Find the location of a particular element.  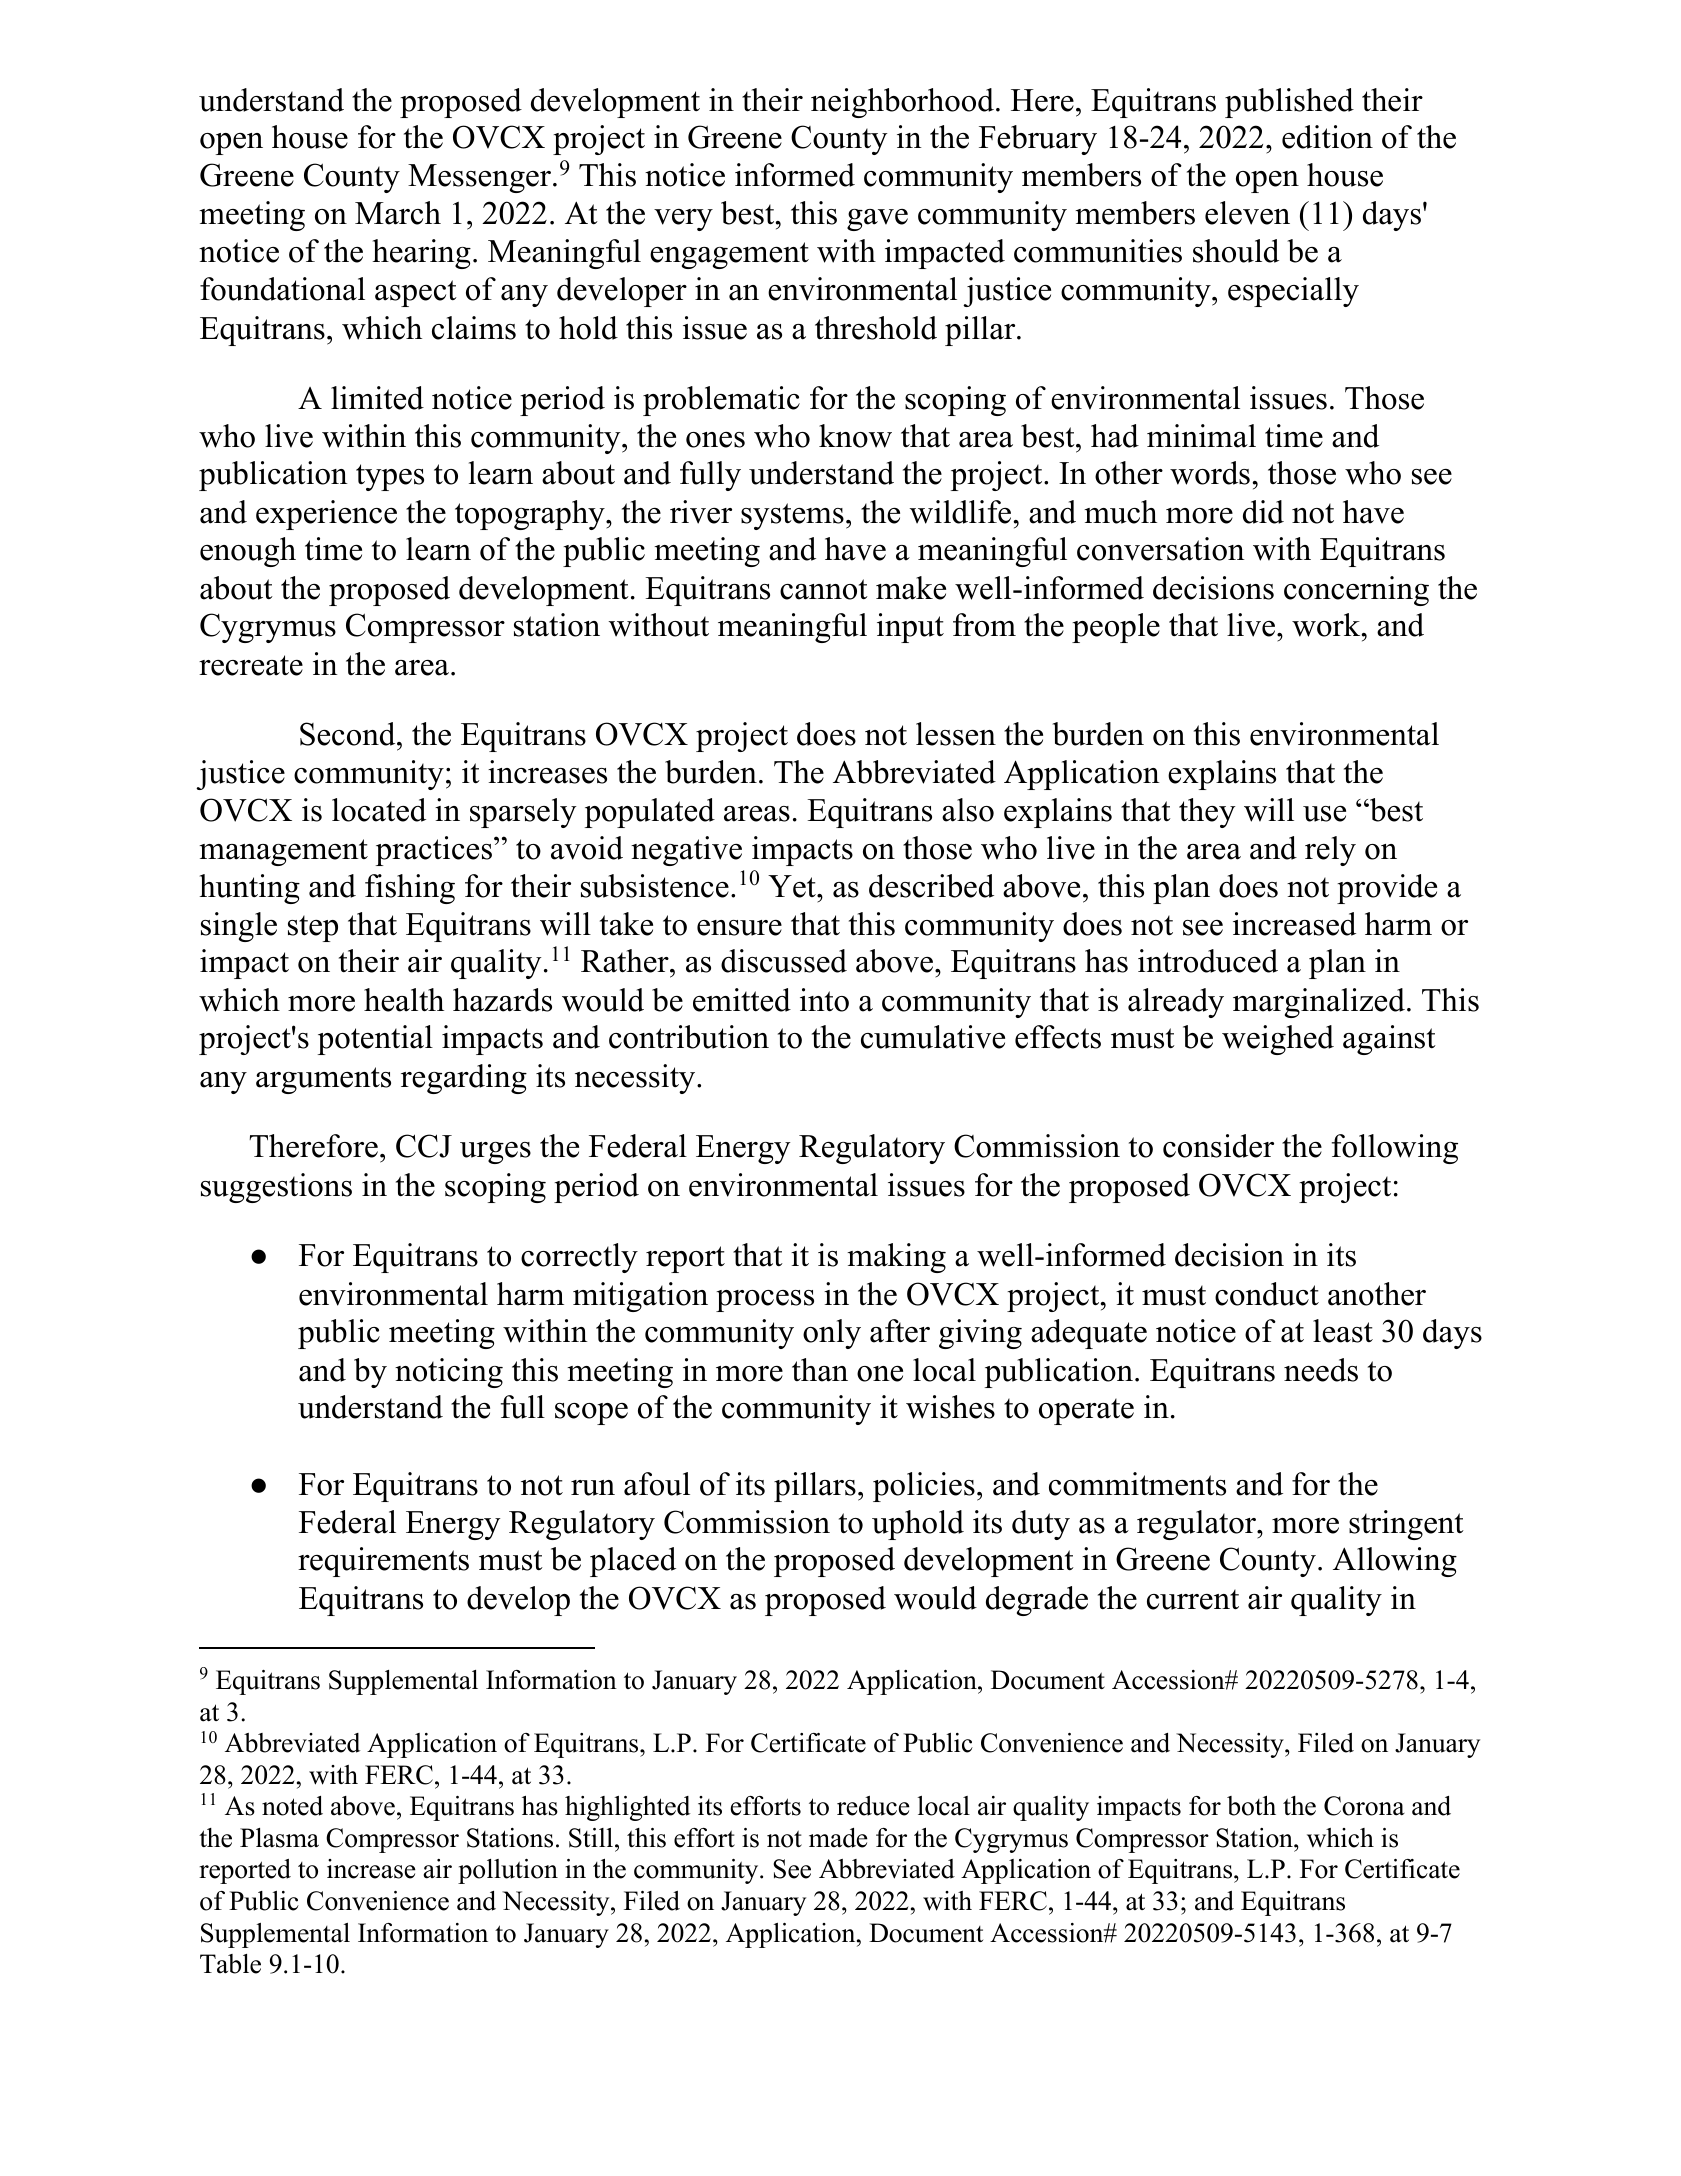

gave is located at coordinates (877, 220).
